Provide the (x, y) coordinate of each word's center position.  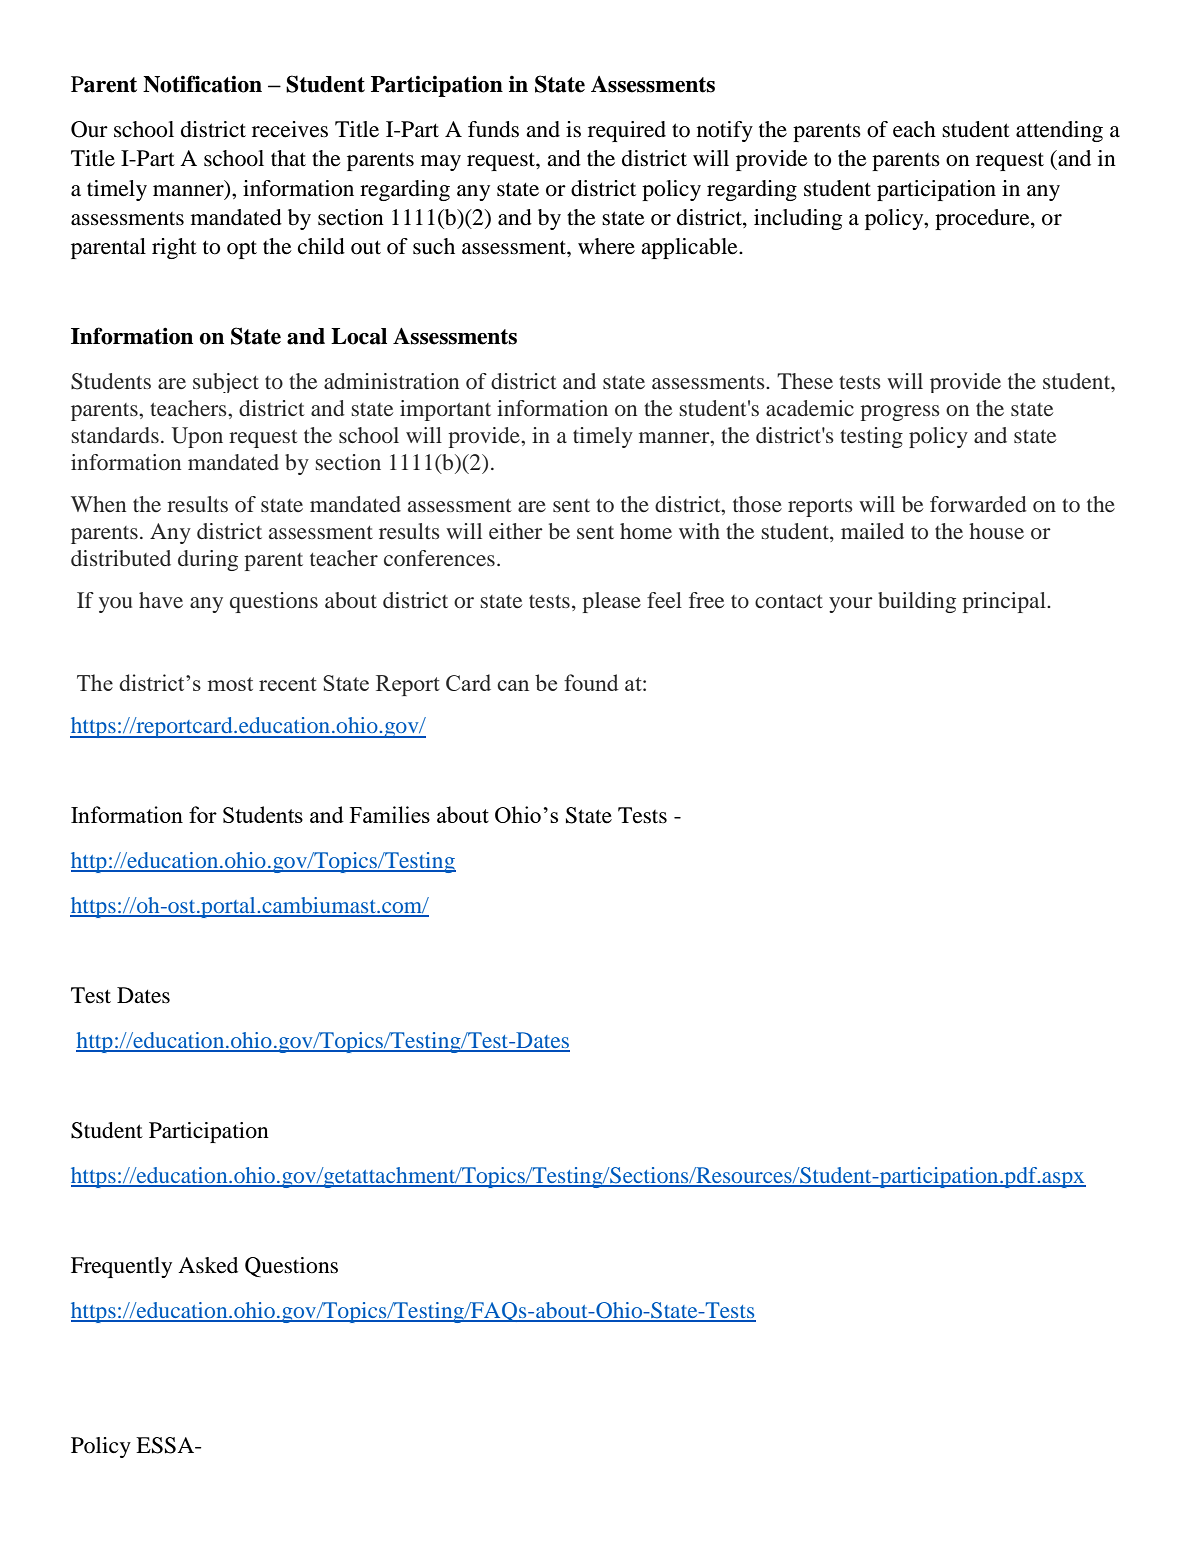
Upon (197, 437)
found (591, 682)
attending (1059, 131)
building (917, 602)
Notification (202, 84)
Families (390, 814)
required (627, 131)
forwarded (978, 504)
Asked (208, 1265)
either (516, 531)
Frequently (121, 1267)
